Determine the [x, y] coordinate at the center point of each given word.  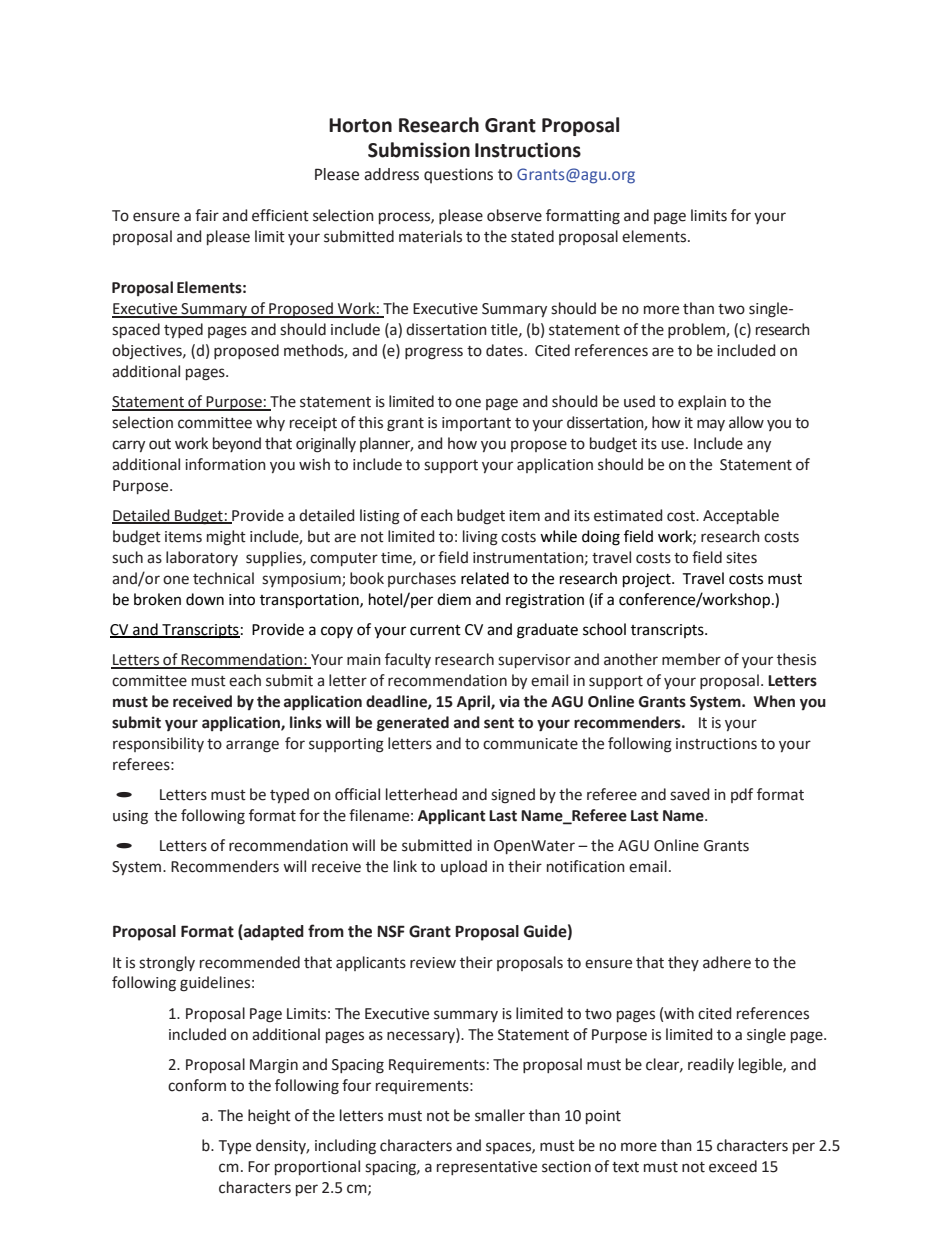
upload [464, 867]
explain [702, 402]
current [435, 630]
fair [207, 215]
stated [532, 236]
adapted [273, 932]
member [691, 659]
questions [458, 176]
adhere [727, 962]
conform [197, 1085]
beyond [237, 444]
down [205, 599]
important [476, 424]
